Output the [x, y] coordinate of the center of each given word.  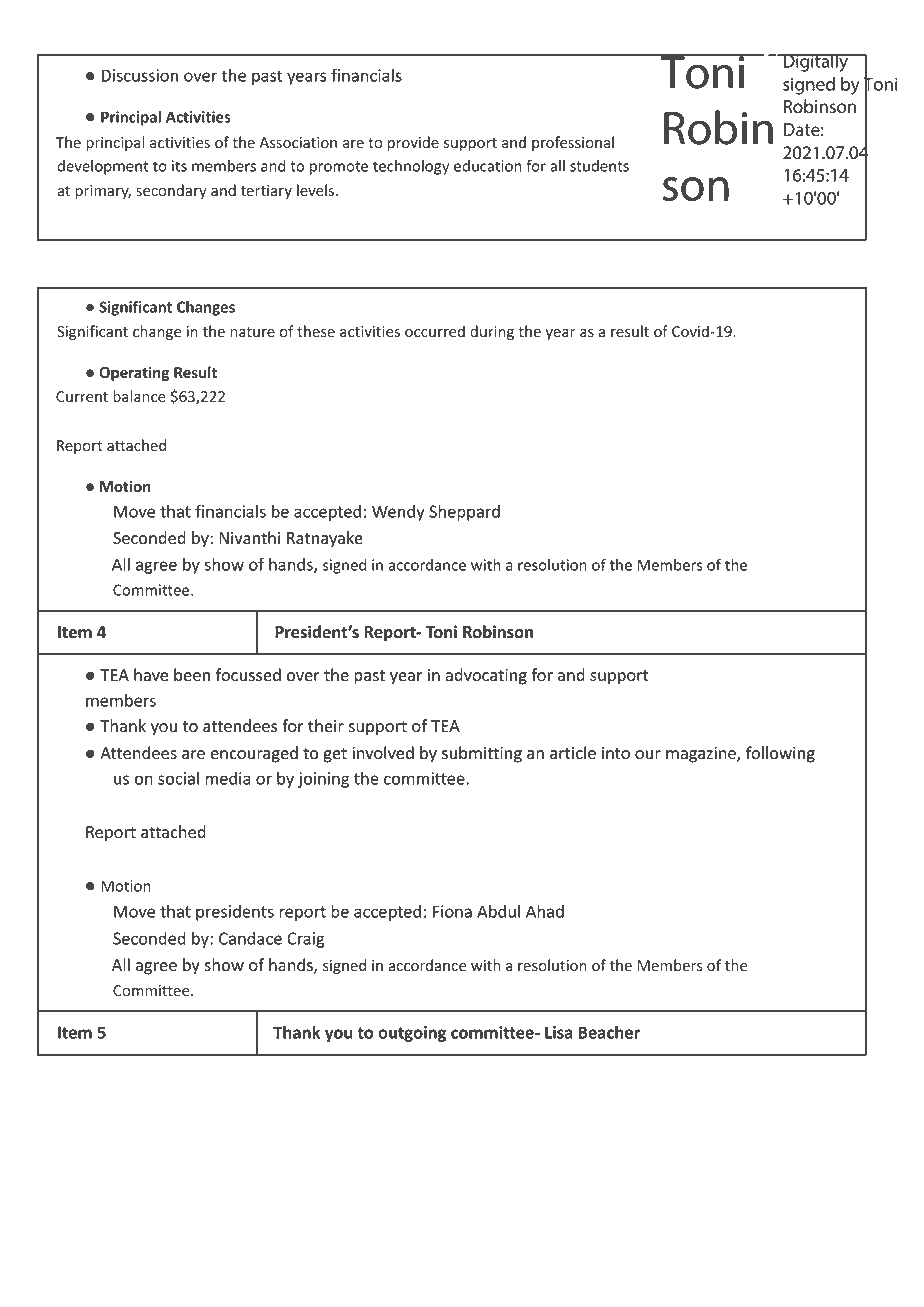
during [492, 332]
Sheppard [464, 513]
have [151, 675]
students [599, 166]
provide [413, 143]
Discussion [139, 75]
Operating [134, 373]
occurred [435, 331]
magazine [702, 755]
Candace [250, 938]
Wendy [398, 513]
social [178, 778]
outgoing [412, 1034]
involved [383, 753]
